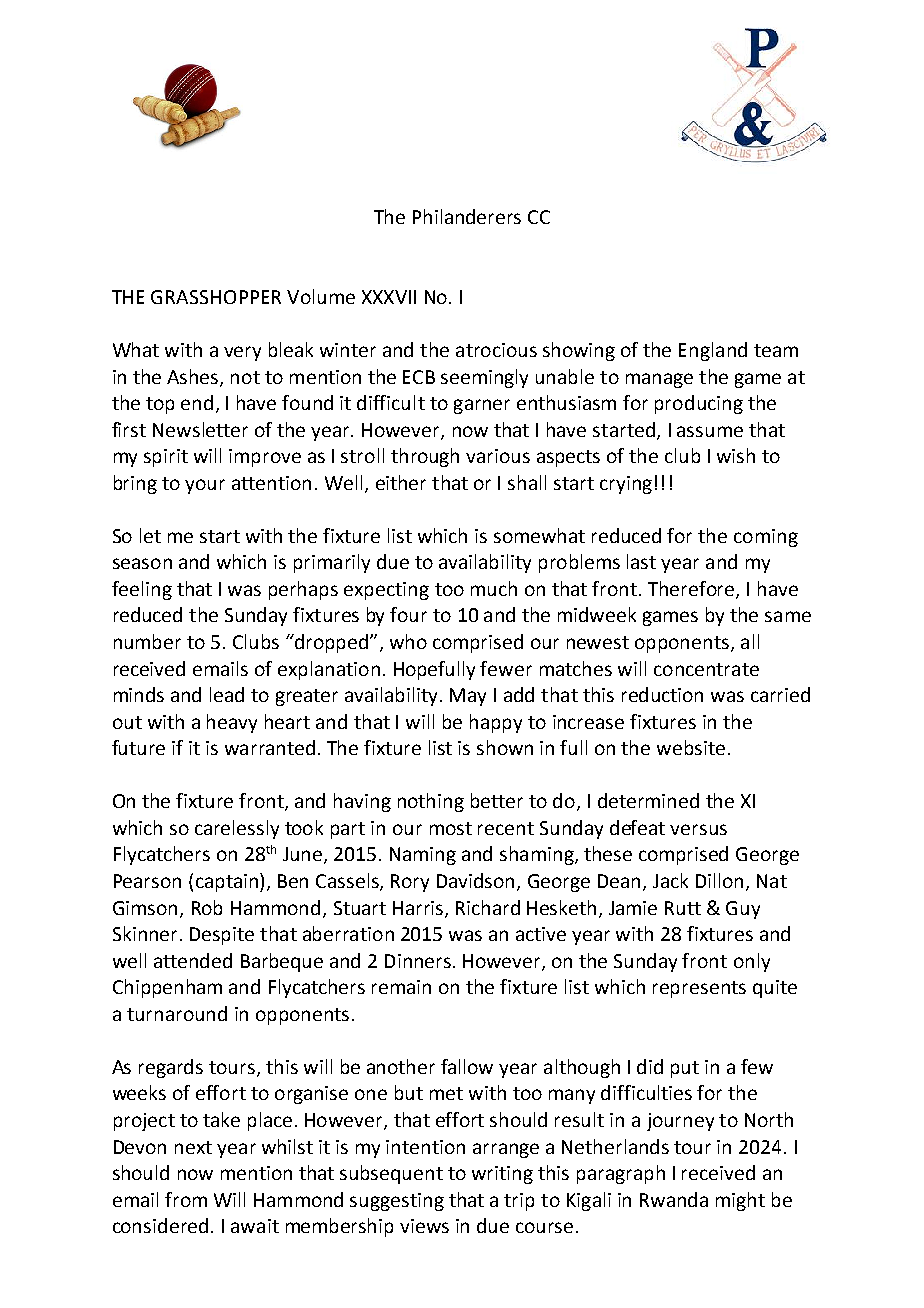  What do you see at coordinates (424, 1226) in the image?
I see `views` at bounding box center [424, 1226].
